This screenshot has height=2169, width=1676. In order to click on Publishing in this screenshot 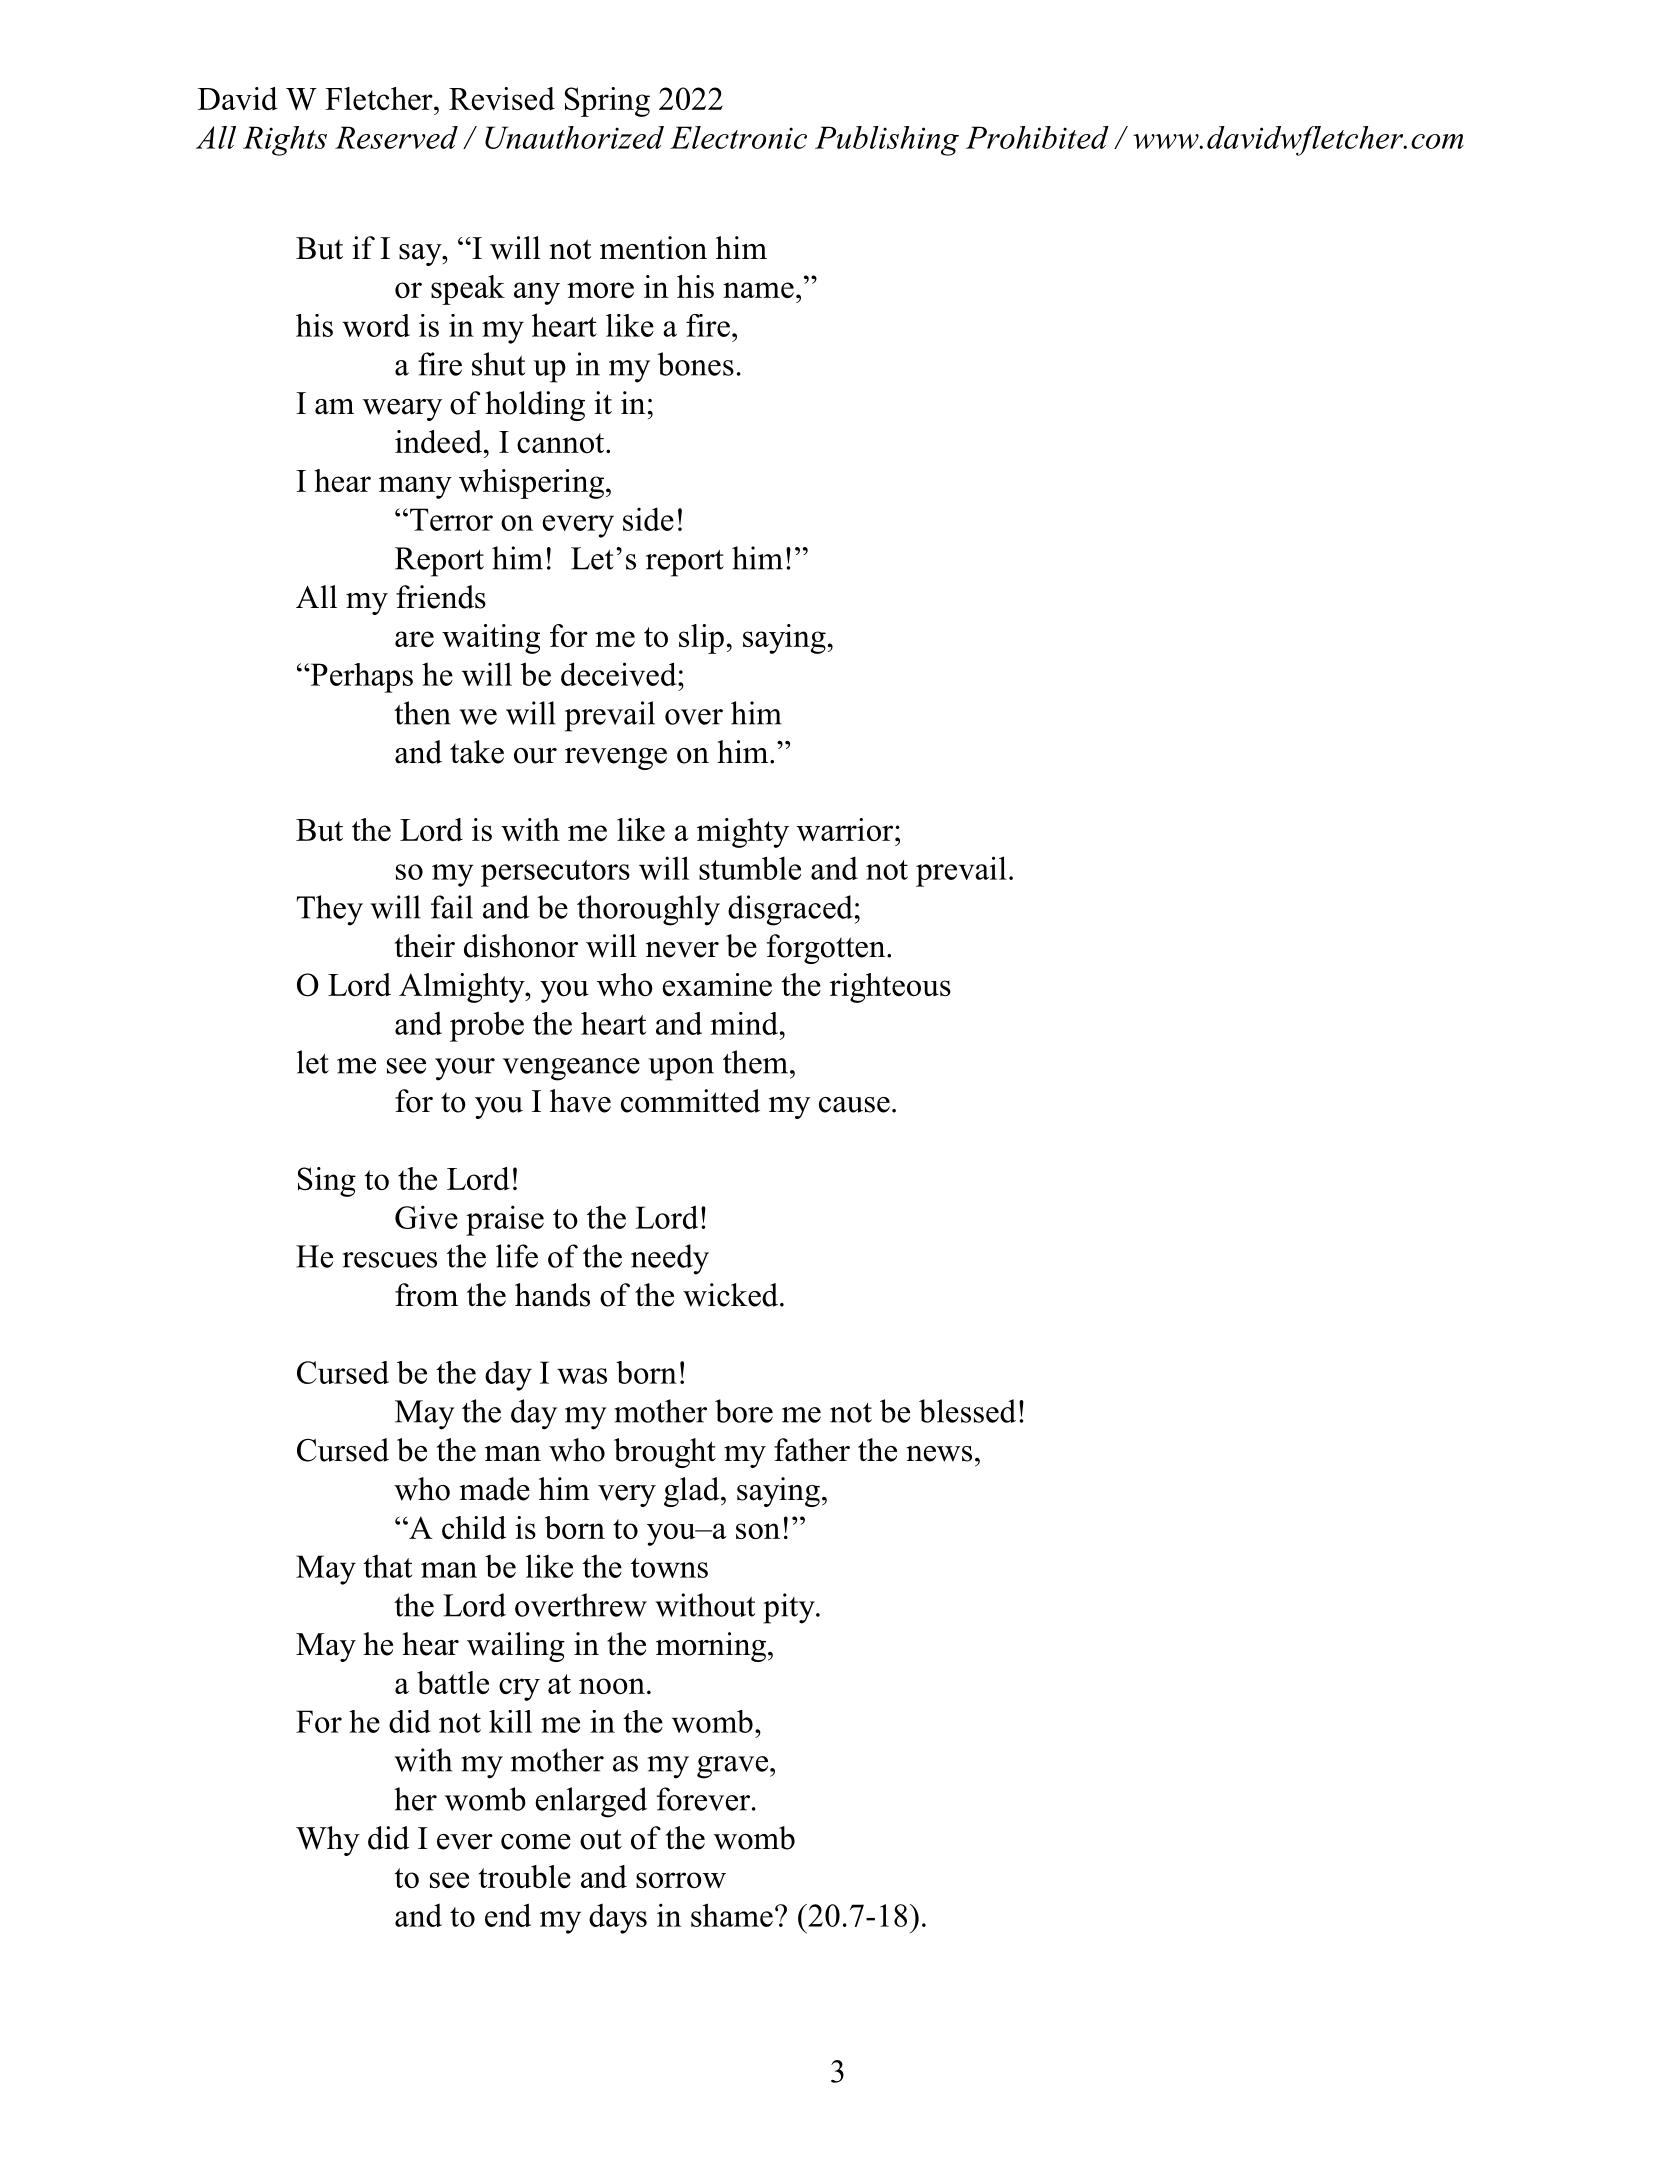, I will do `click(887, 141)`.
